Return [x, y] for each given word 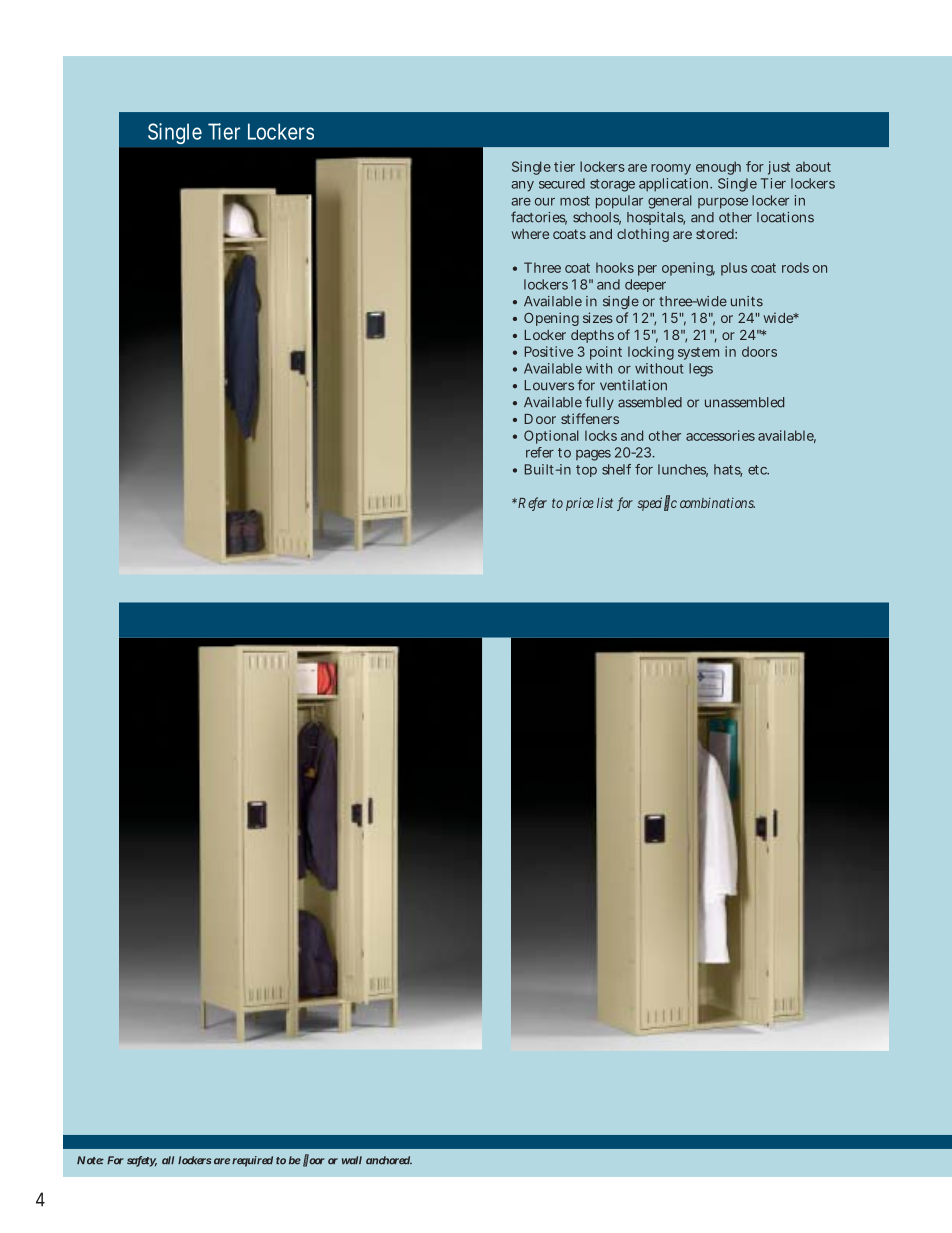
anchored [389, 1160]
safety [142, 1161]
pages [593, 455]
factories [539, 218]
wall [352, 1160]
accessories [720, 435]
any [522, 186]
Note [90, 1160]
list [605, 502]
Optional [551, 437]
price [580, 504]
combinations [717, 502]
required [252, 1161]
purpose [723, 203]
